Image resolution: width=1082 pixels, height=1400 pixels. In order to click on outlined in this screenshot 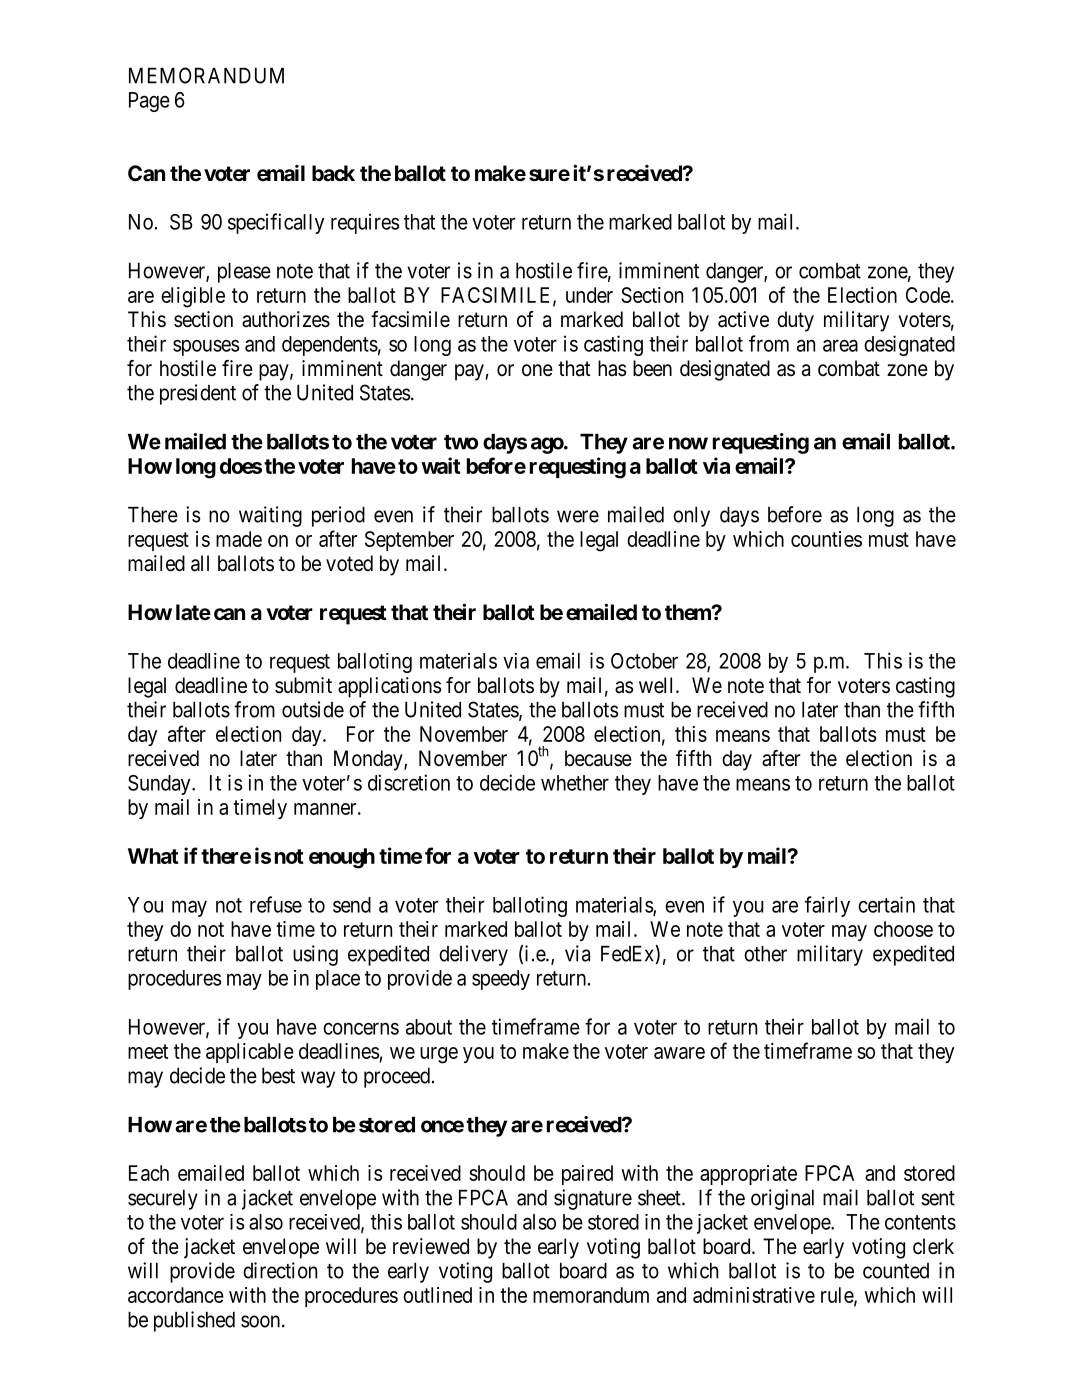, I will do `click(437, 1295)`.
